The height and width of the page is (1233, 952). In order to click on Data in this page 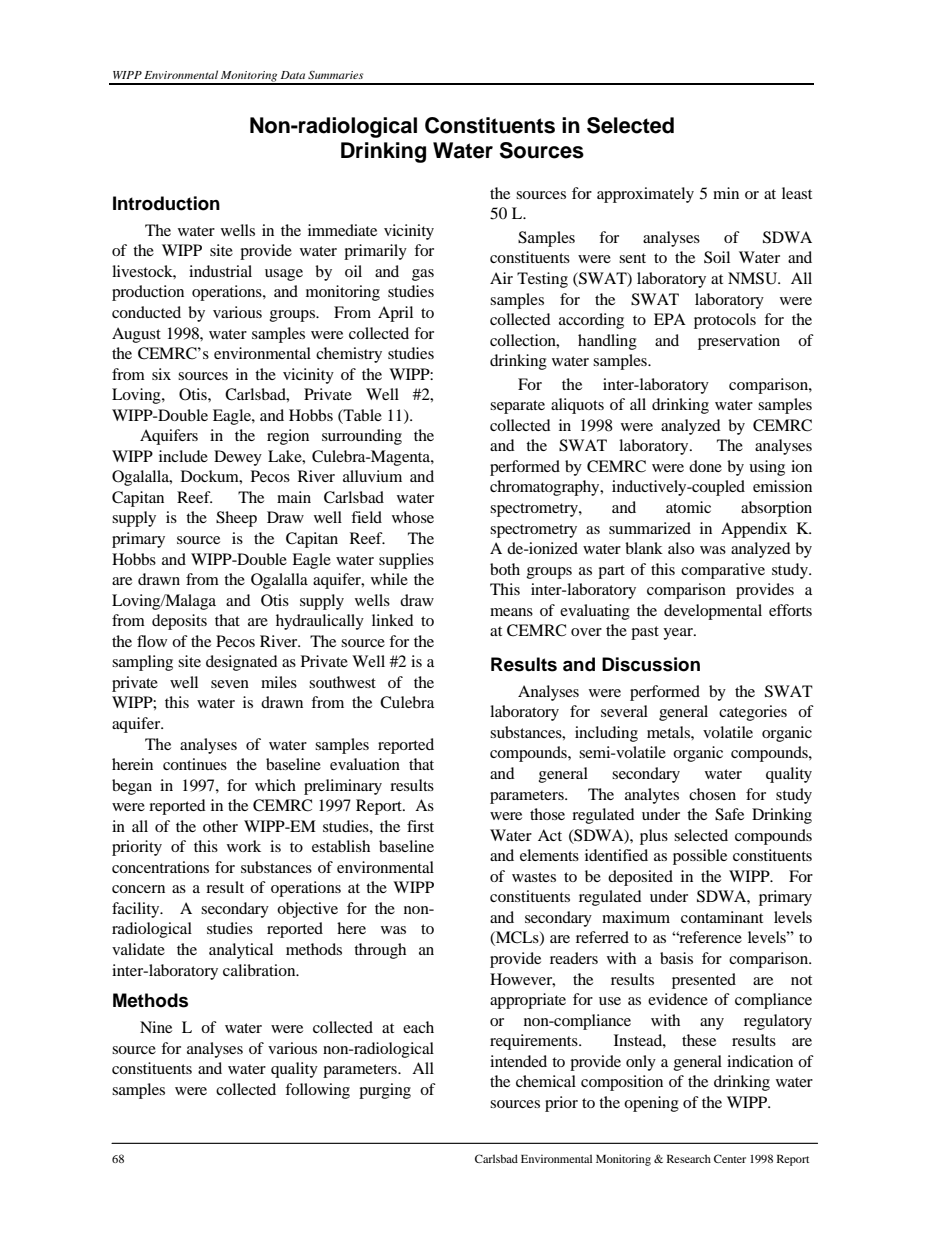, I will do `click(293, 75)`.
